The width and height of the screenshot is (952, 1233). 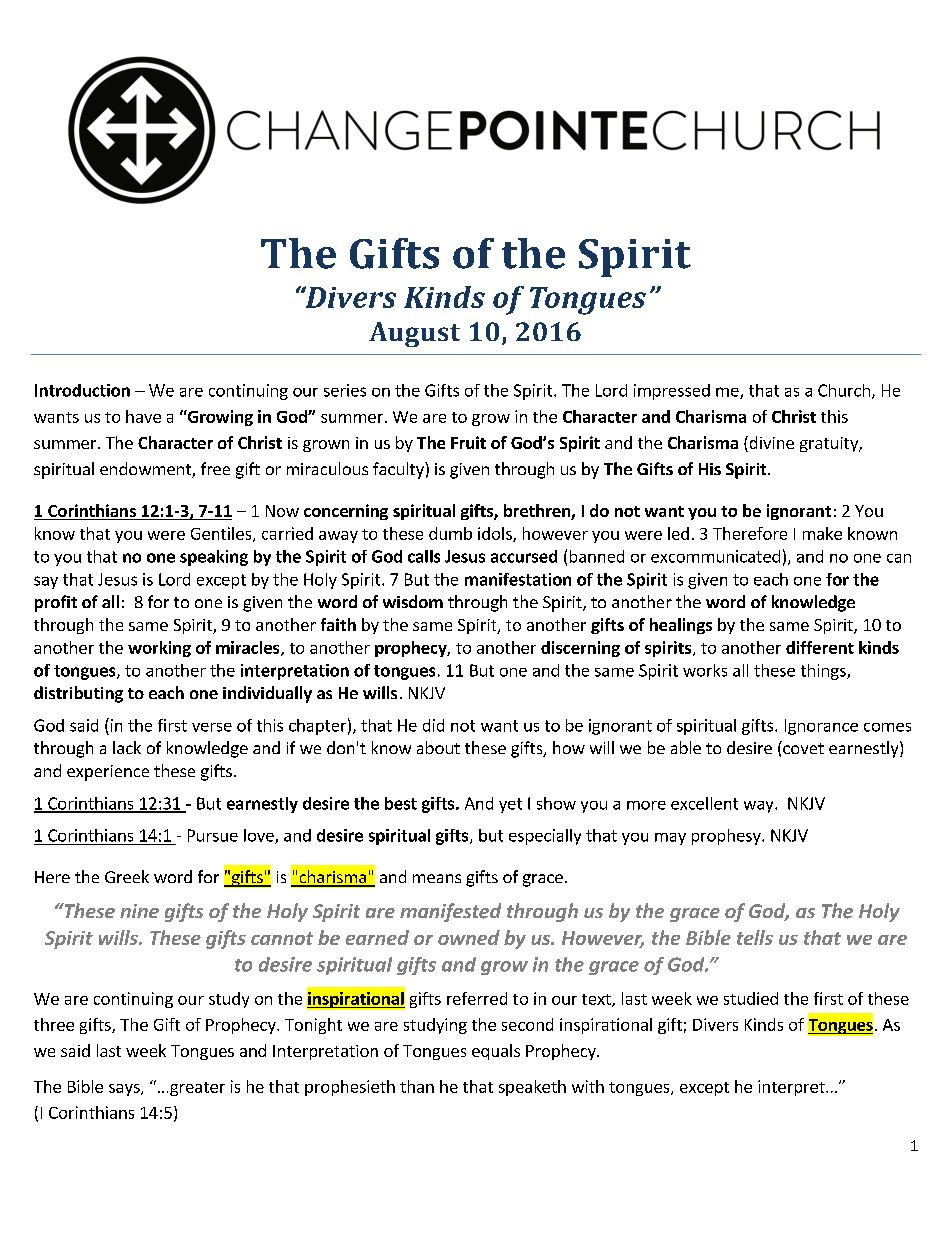 What do you see at coordinates (844, 390) in the screenshot?
I see `Church` at bounding box center [844, 390].
